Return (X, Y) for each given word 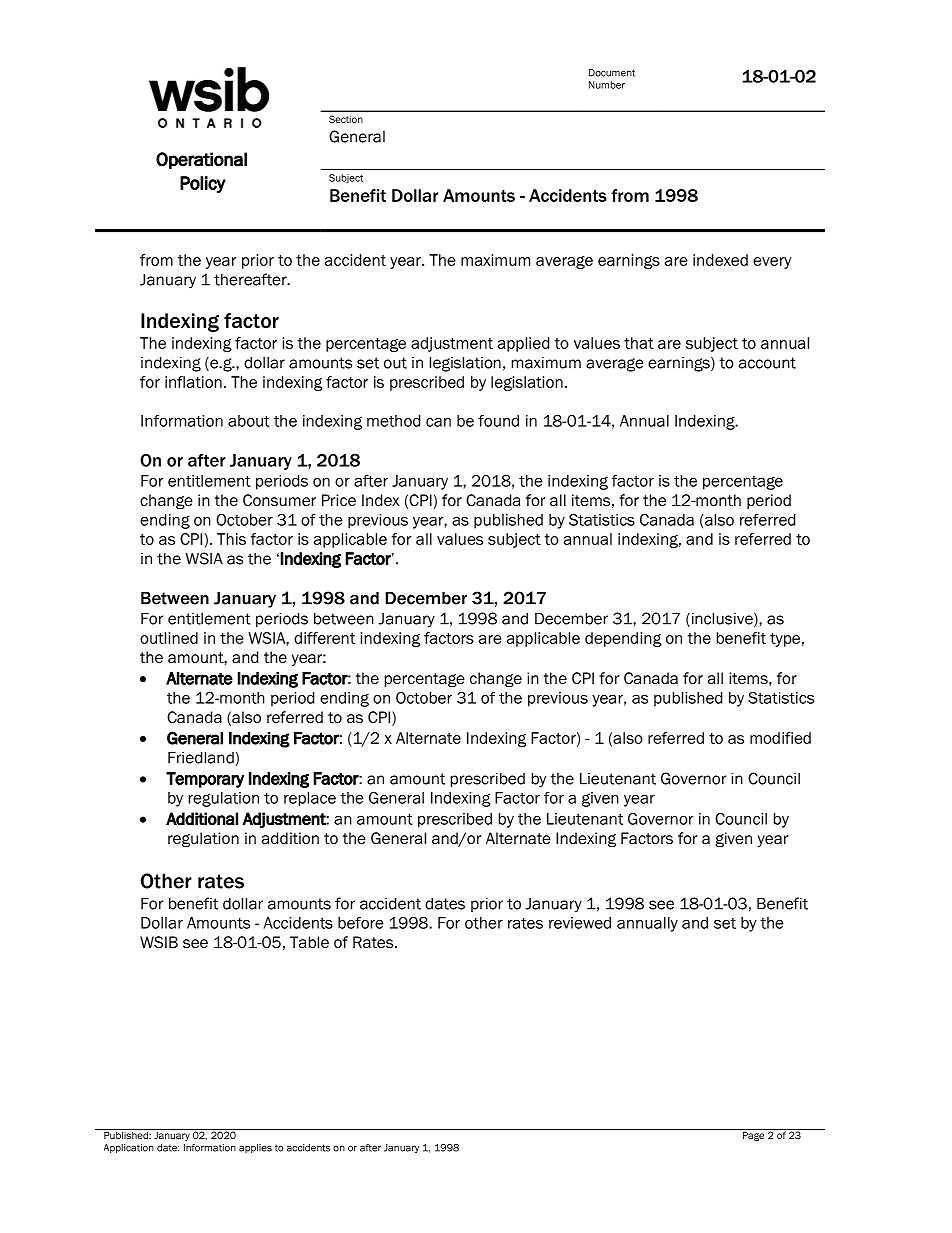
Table (309, 942)
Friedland (201, 757)
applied (523, 344)
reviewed (580, 923)
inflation (193, 382)
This (231, 539)
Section (346, 119)
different (324, 638)
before (361, 923)
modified (780, 738)
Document (612, 73)
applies (255, 1148)
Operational (201, 160)
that (639, 343)
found (498, 421)
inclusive (722, 619)
